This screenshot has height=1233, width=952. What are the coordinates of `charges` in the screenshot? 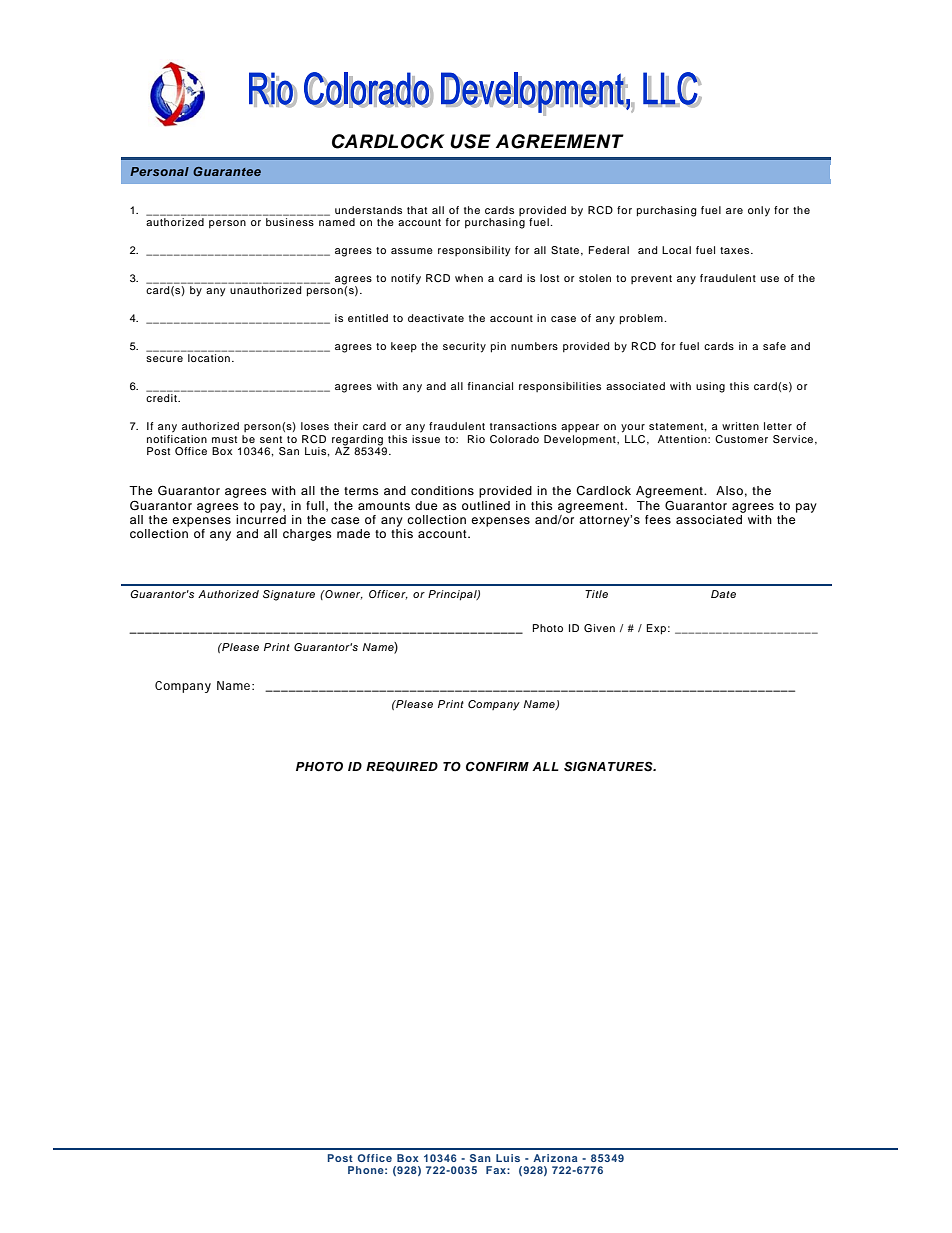 It's located at (307, 535).
